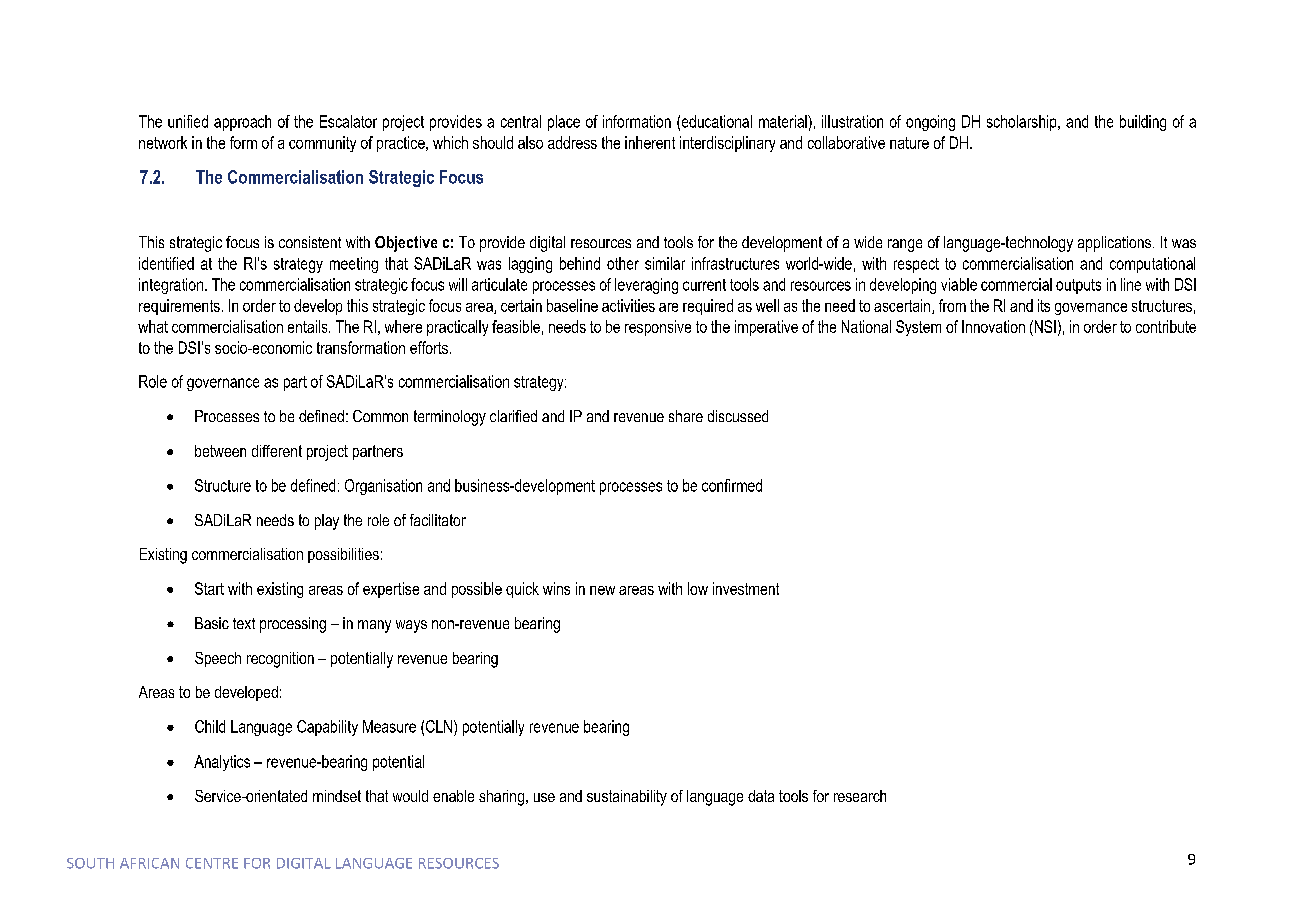 This page has width=1308, height=924. What do you see at coordinates (212, 863) in the page?
I see `CENTRE` at bounding box center [212, 863].
